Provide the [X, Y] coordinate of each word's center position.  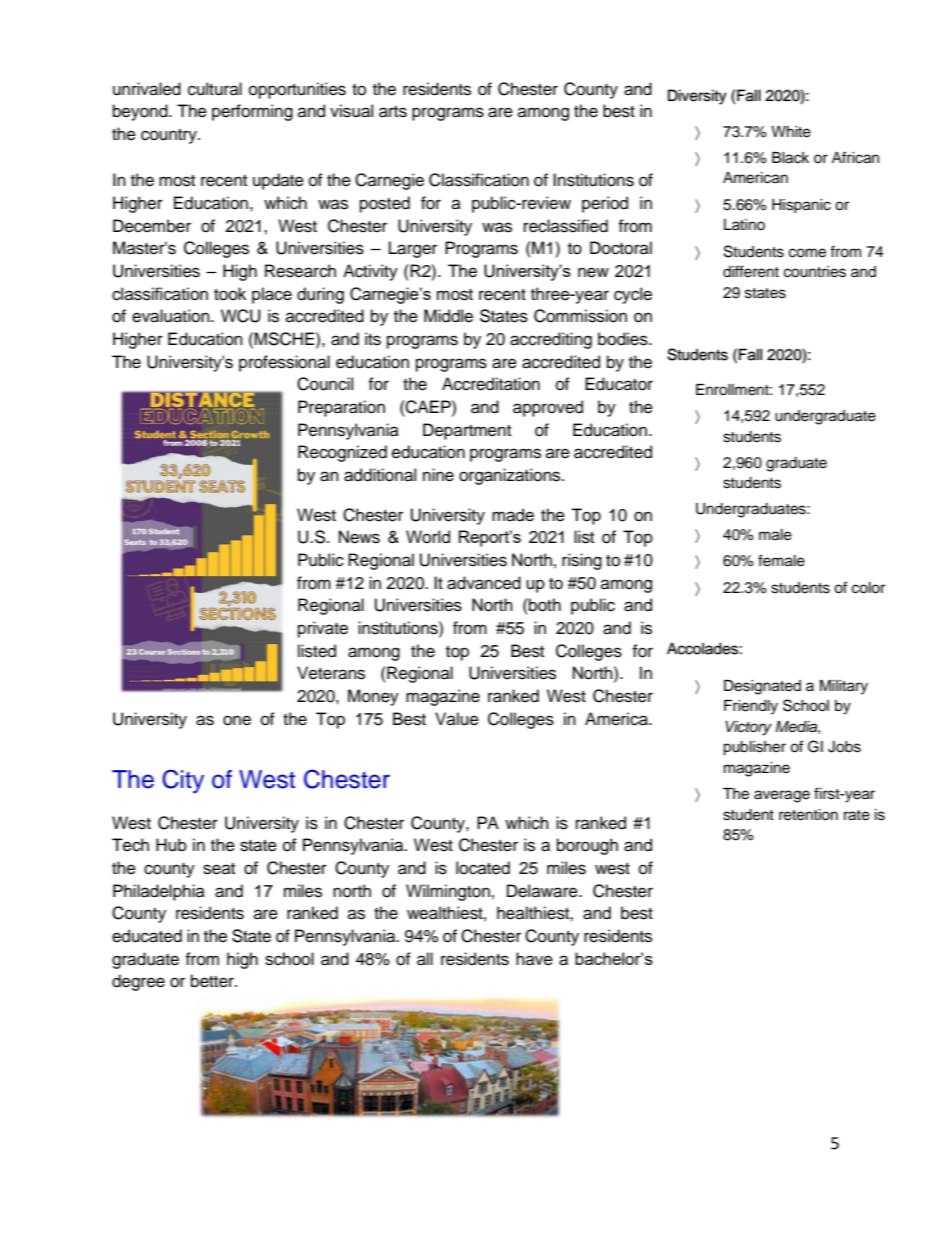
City [183, 781]
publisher [754, 748]
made [513, 515]
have [534, 959]
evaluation [172, 316]
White [791, 132]
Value [457, 719]
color [868, 588]
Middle [448, 316]
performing [252, 112]
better [213, 981]
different [751, 271]
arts [393, 112]
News [359, 537]
